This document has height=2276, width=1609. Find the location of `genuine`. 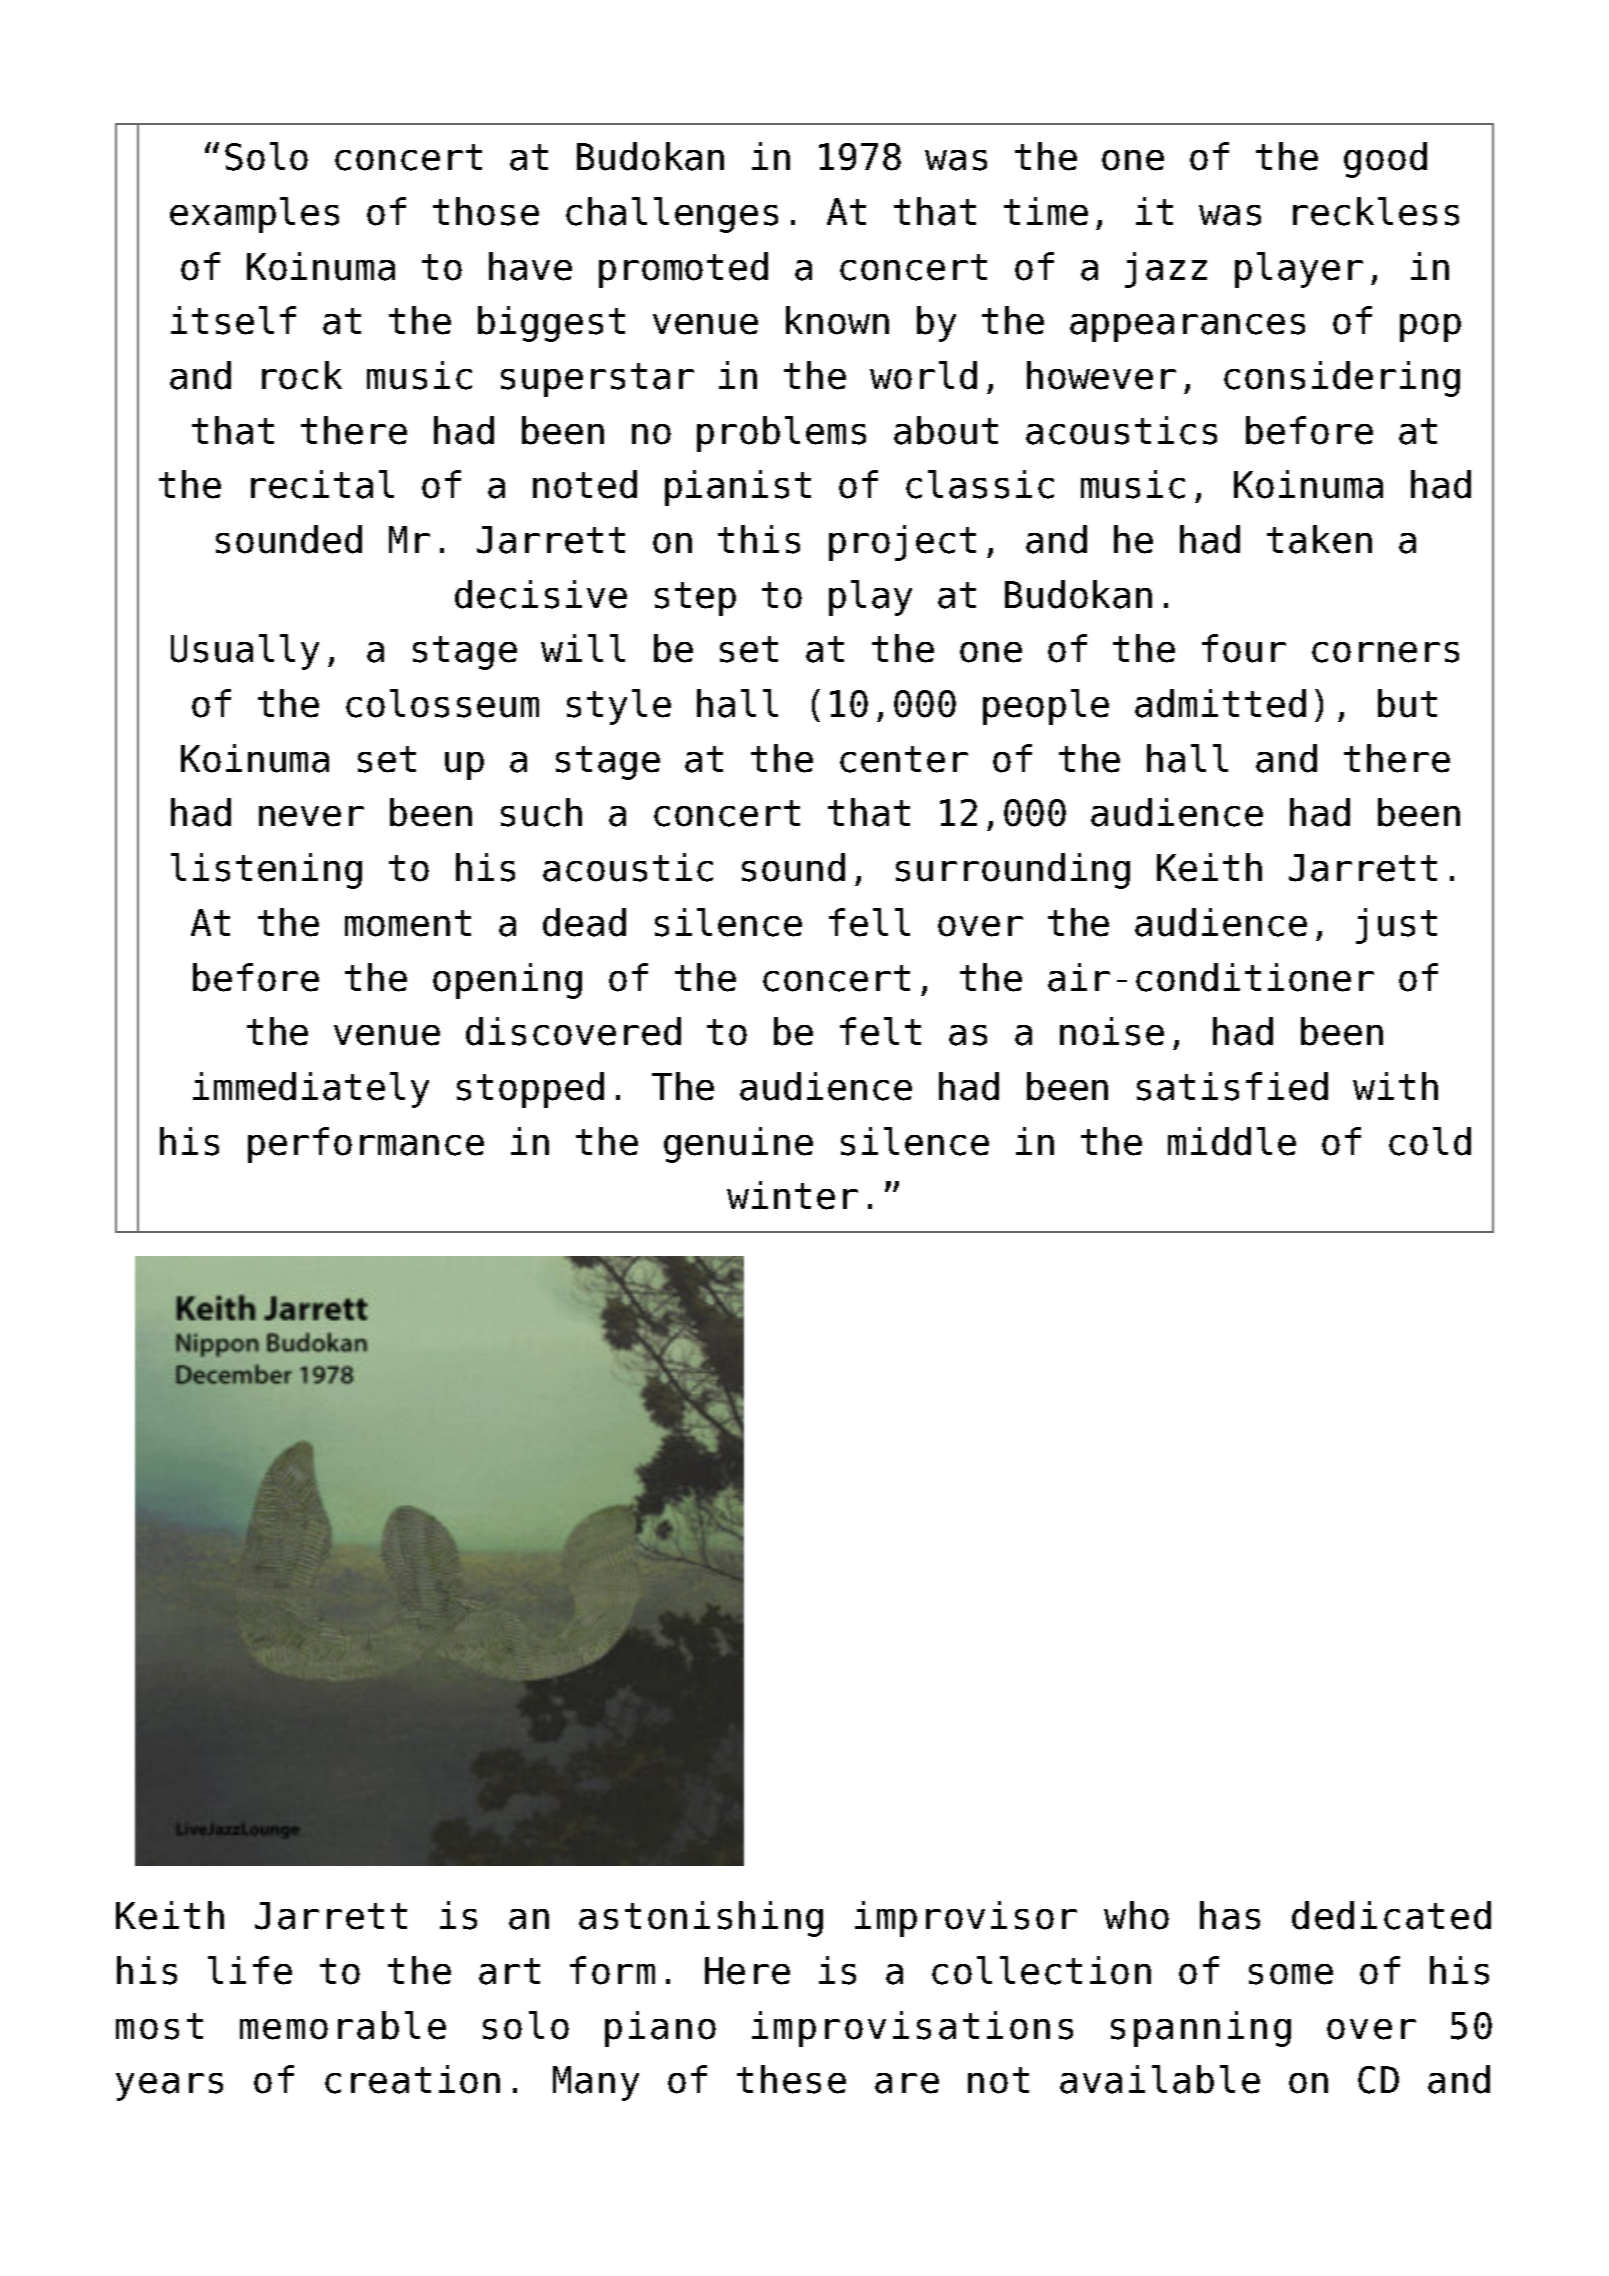

genuine is located at coordinates (738, 1145).
